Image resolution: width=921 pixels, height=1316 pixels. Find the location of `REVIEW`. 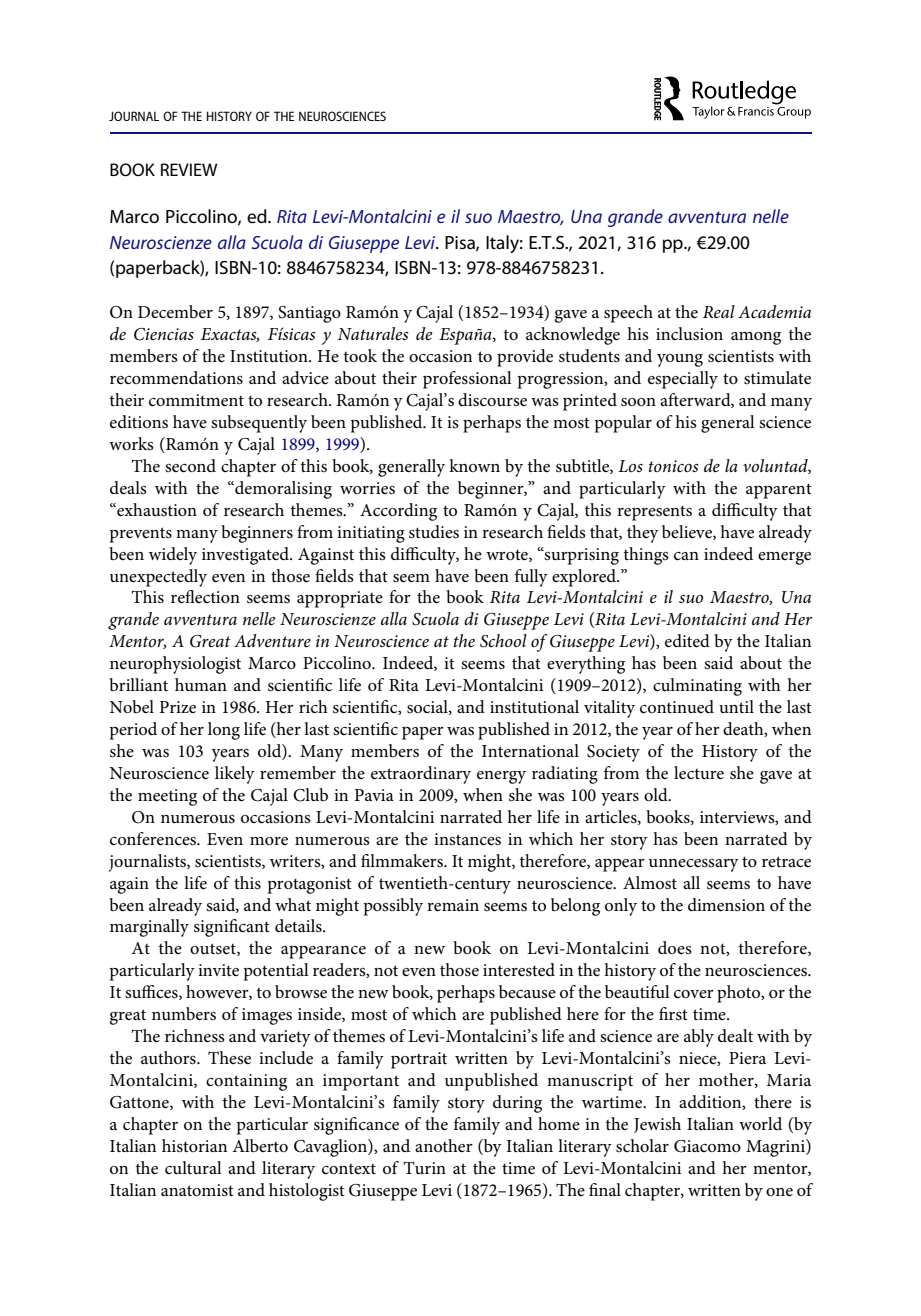

REVIEW is located at coordinates (189, 169).
